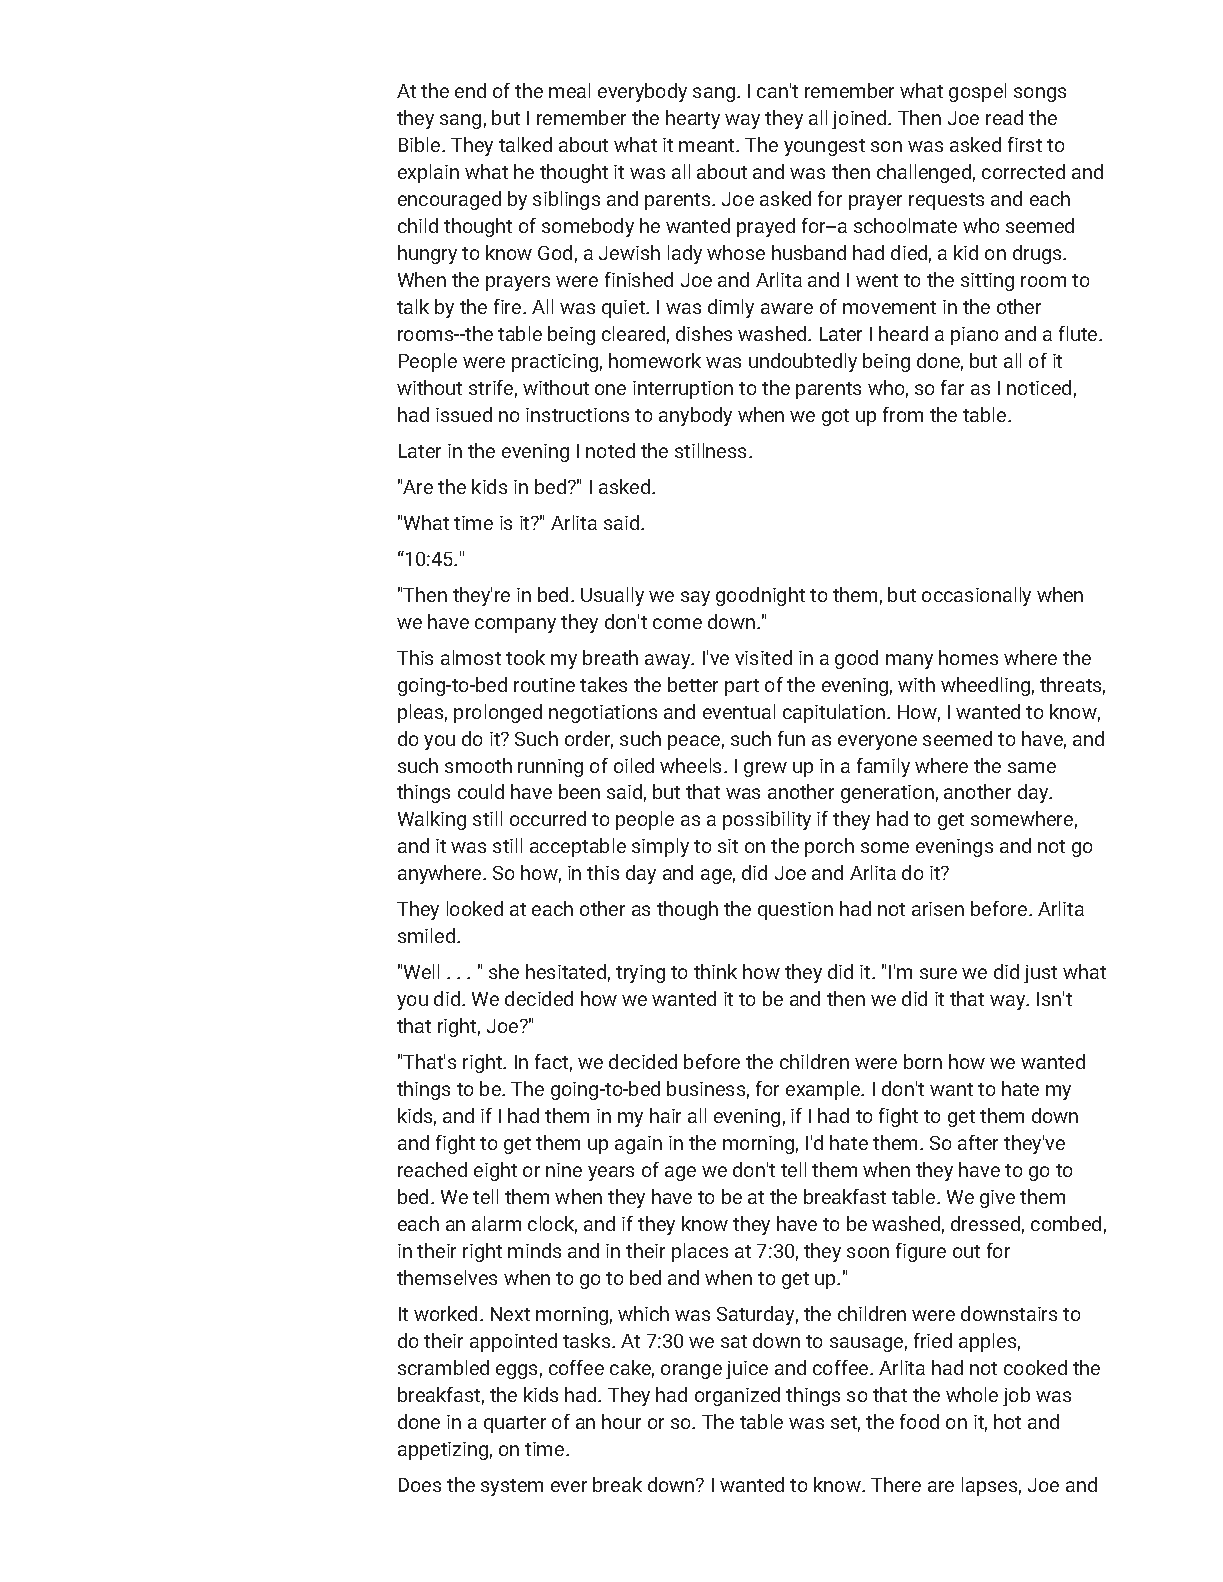 The image size is (1223, 1582). What do you see at coordinates (1007, 1421) in the page?
I see `hot` at bounding box center [1007, 1421].
